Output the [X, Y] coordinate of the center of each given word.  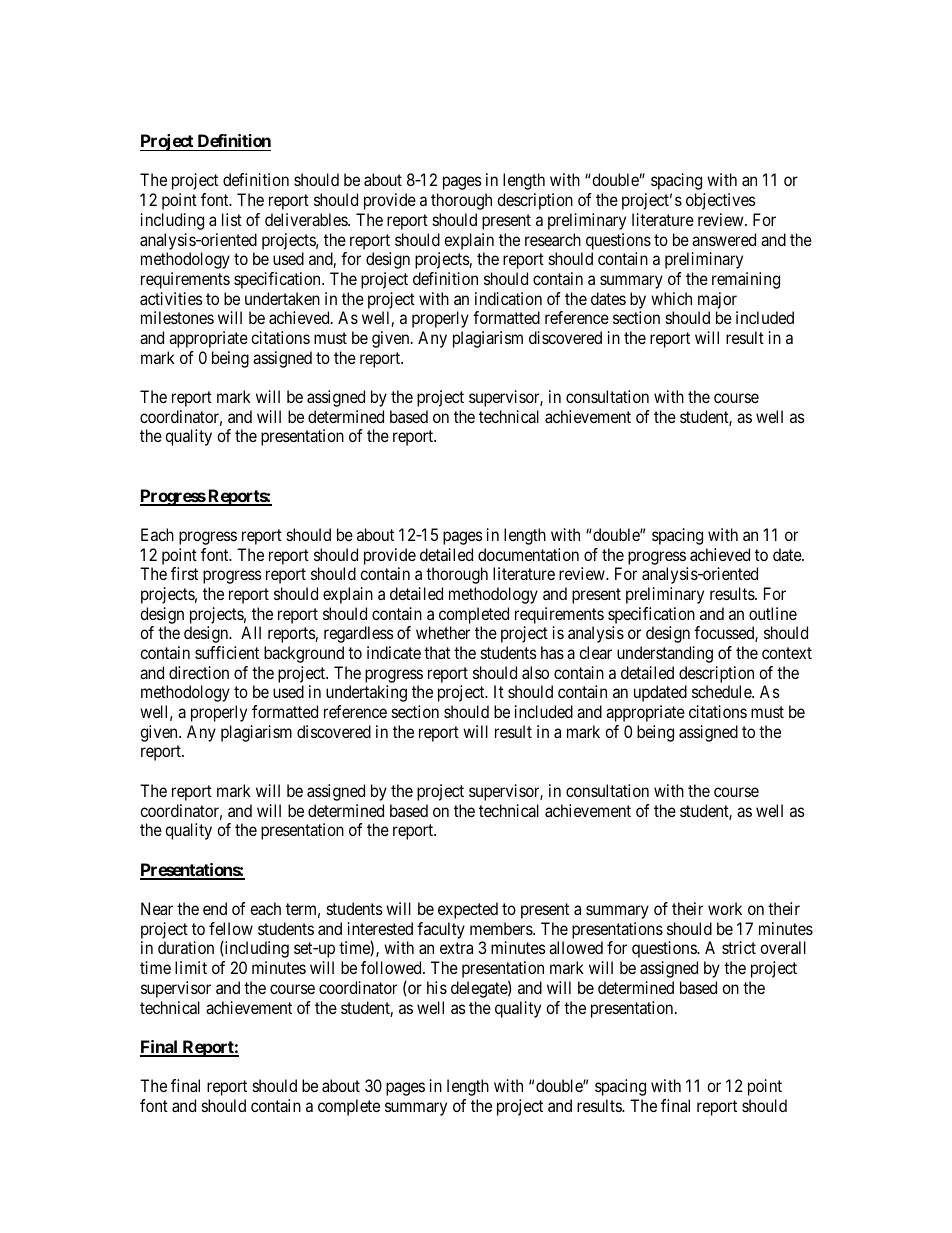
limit [191, 967]
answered [724, 239]
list [232, 219]
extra [456, 948]
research [553, 239]
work [725, 908]
